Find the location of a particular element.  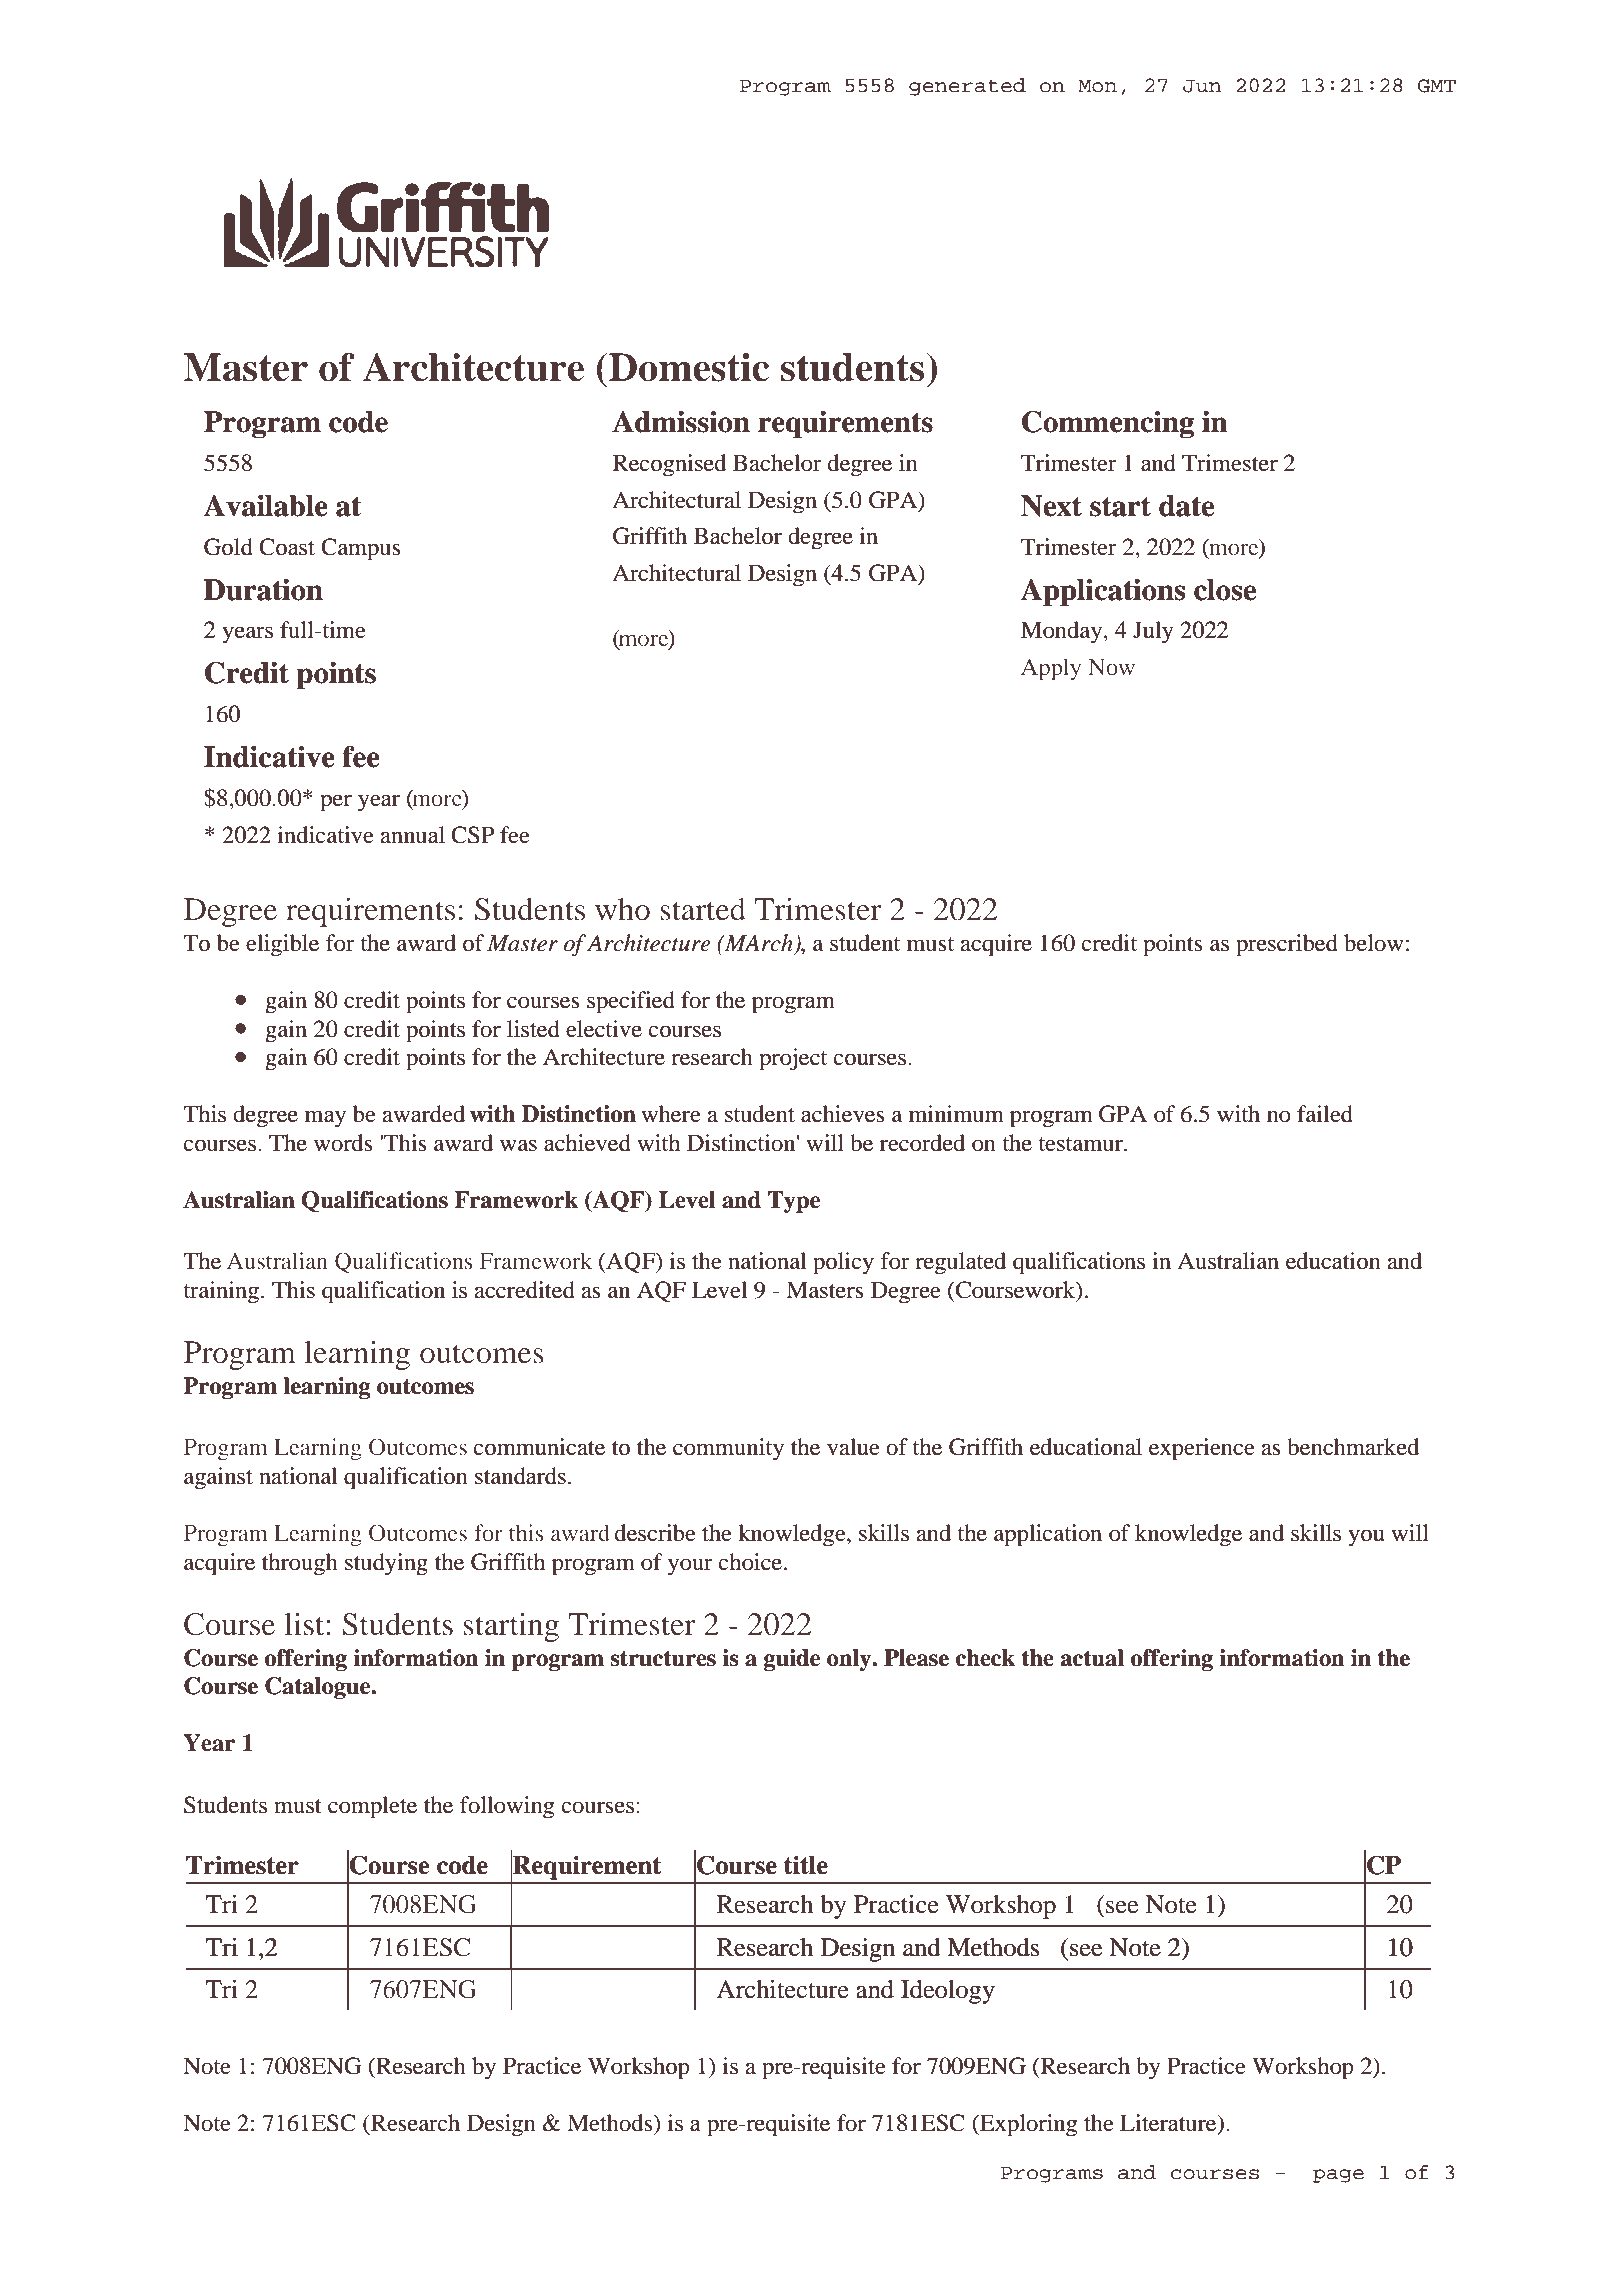

Domestic is located at coordinates (688, 367).
